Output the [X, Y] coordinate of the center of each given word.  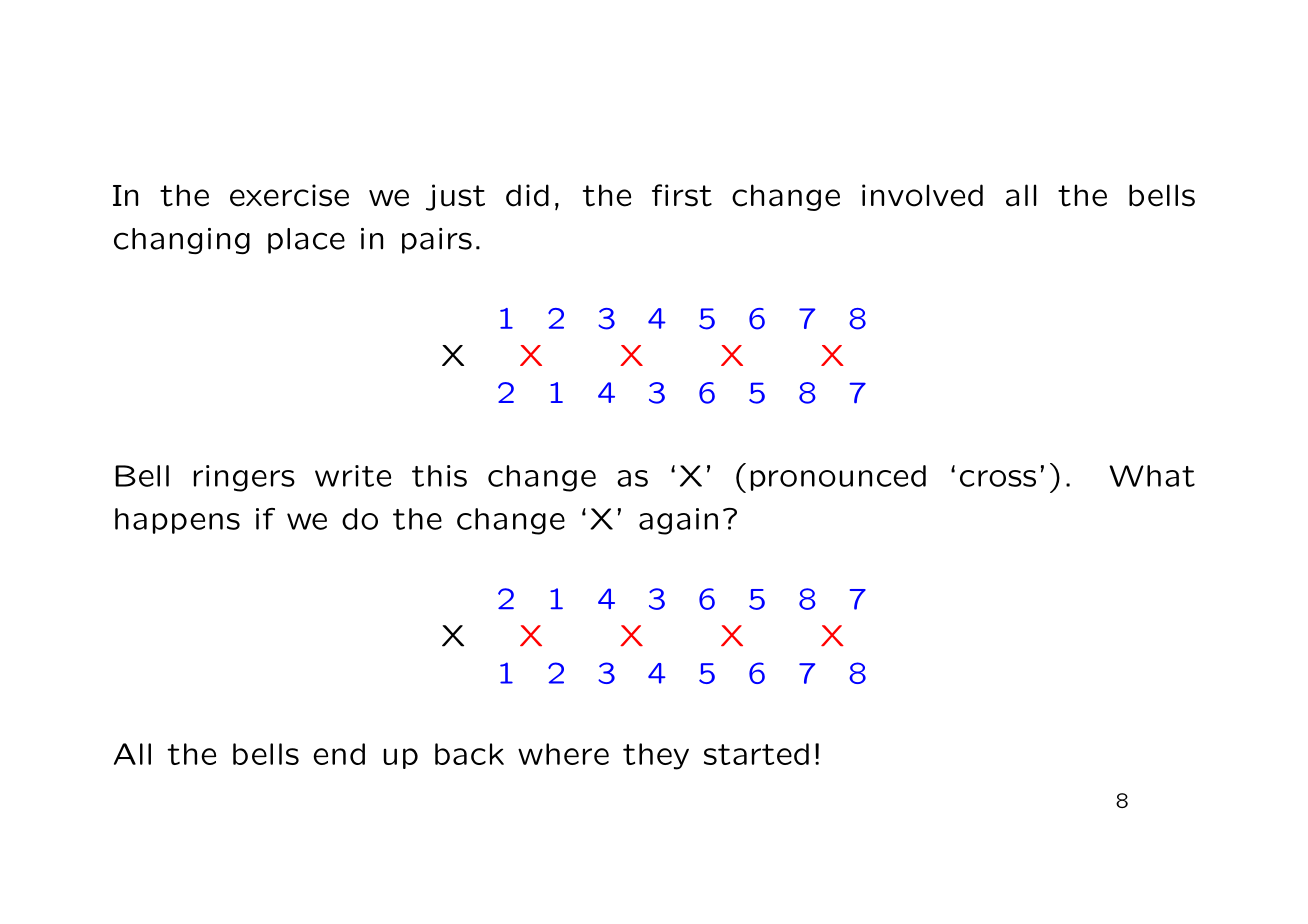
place [306, 241]
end [339, 754]
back [469, 754]
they [656, 756]
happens [177, 521]
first [682, 195]
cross [998, 478]
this [439, 476]
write [353, 476]
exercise [289, 195]
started [756, 754]
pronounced [838, 478]
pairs [437, 241]
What [1152, 476]
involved [922, 195]
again [678, 521]
